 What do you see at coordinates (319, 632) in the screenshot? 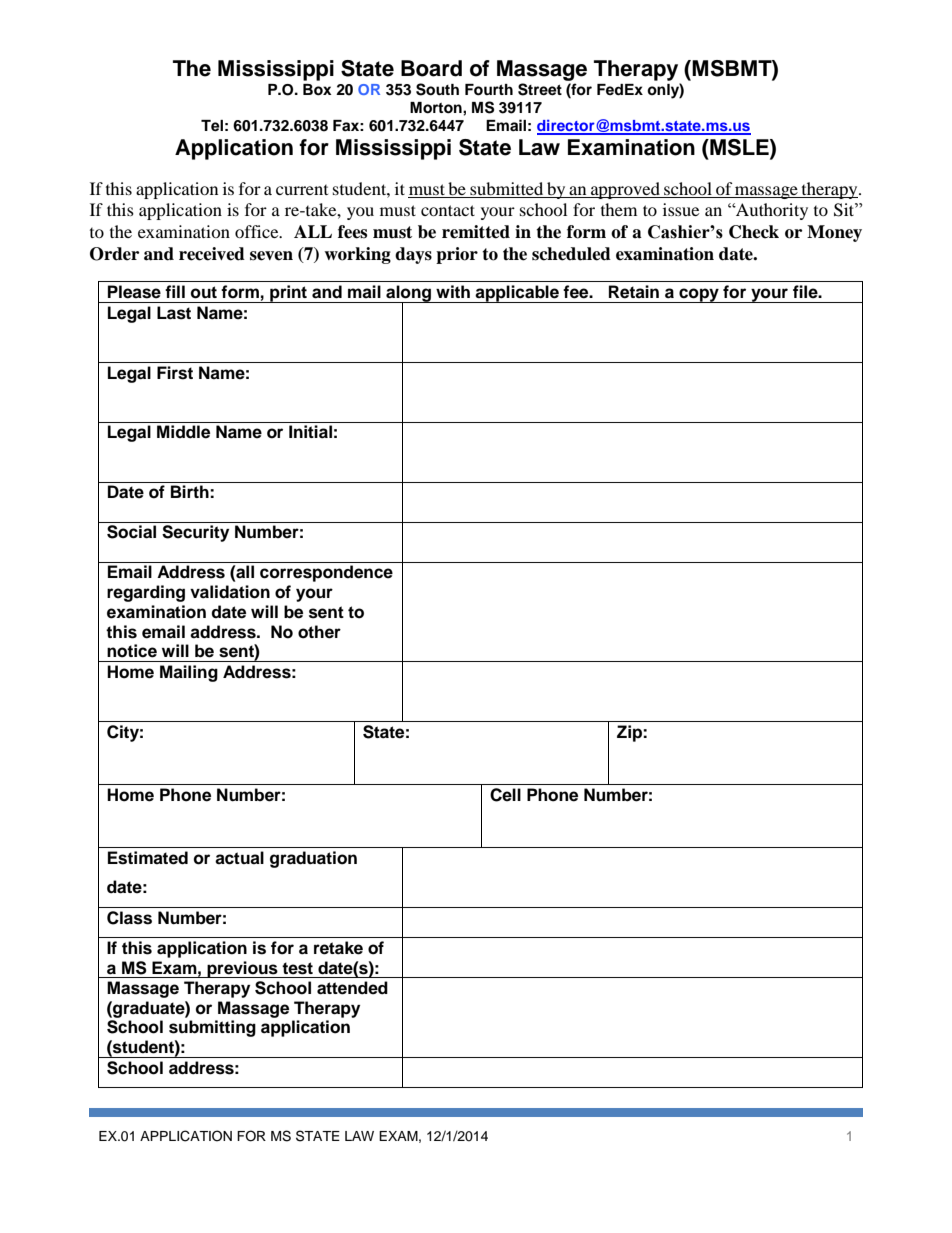
I see `other` at bounding box center [319, 632].
